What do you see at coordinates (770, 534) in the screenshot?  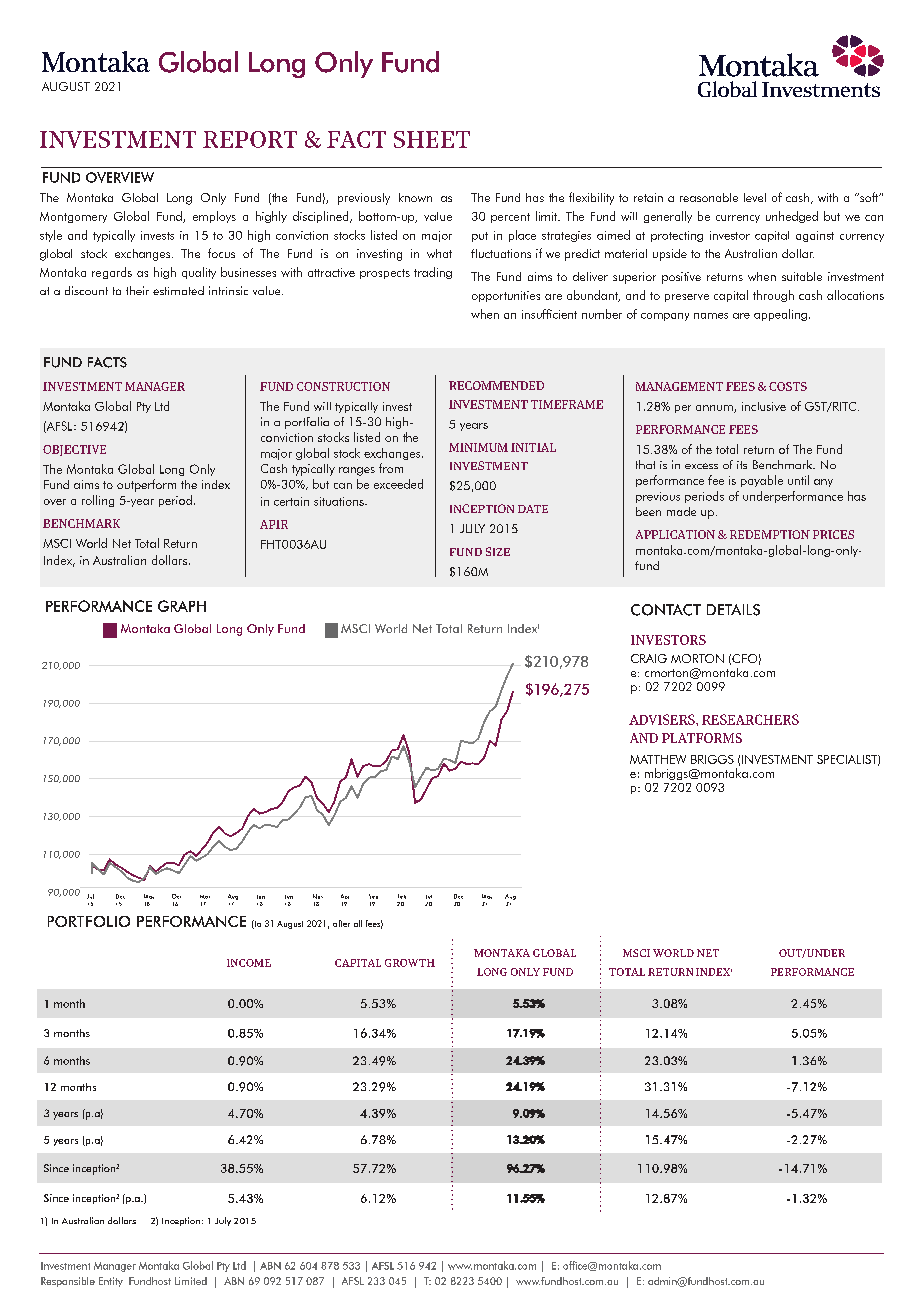 I see `REDEMPTION` at bounding box center [770, 534].
